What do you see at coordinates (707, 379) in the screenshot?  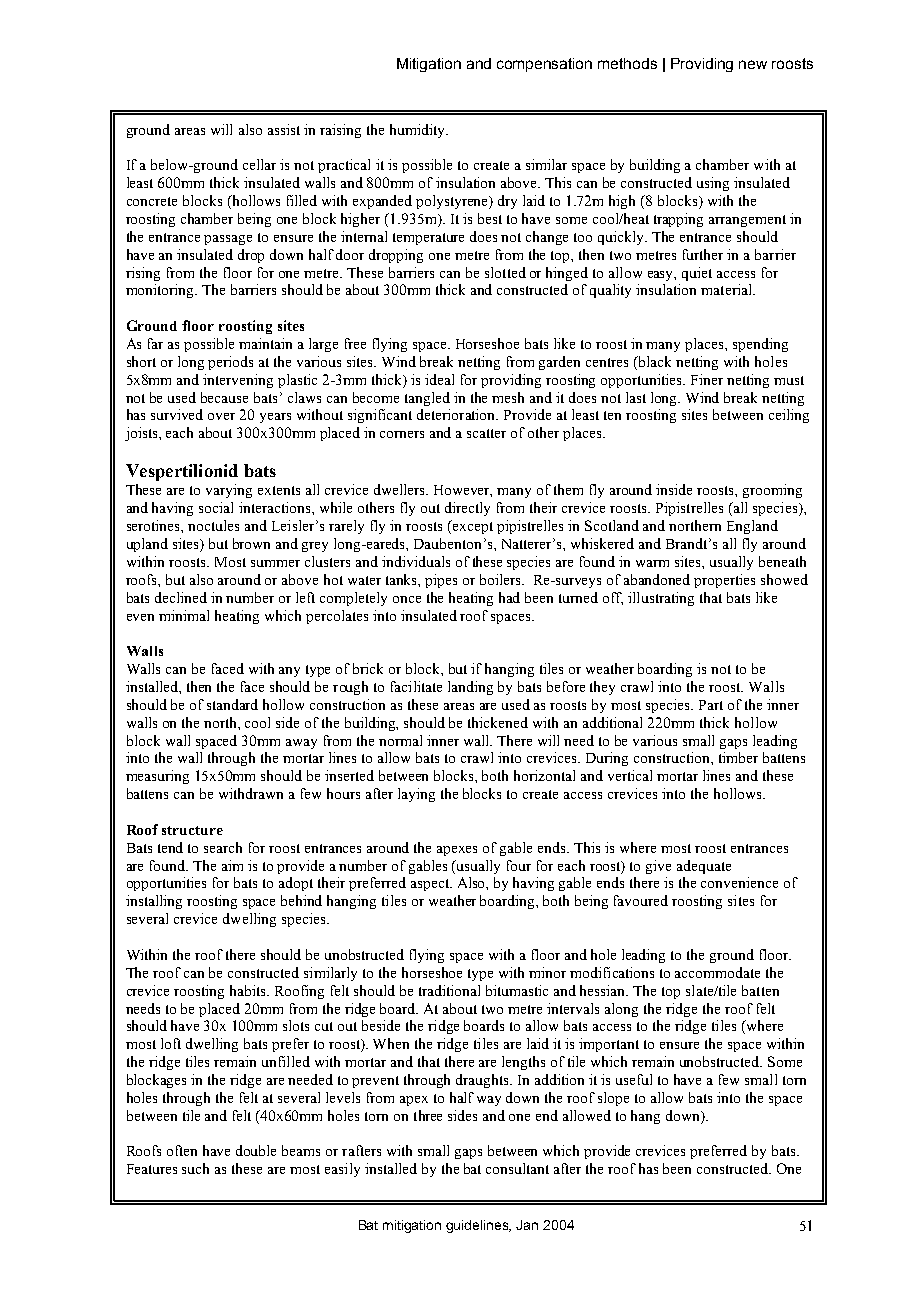 I see `Finer` at bounding box center [707, 379].
